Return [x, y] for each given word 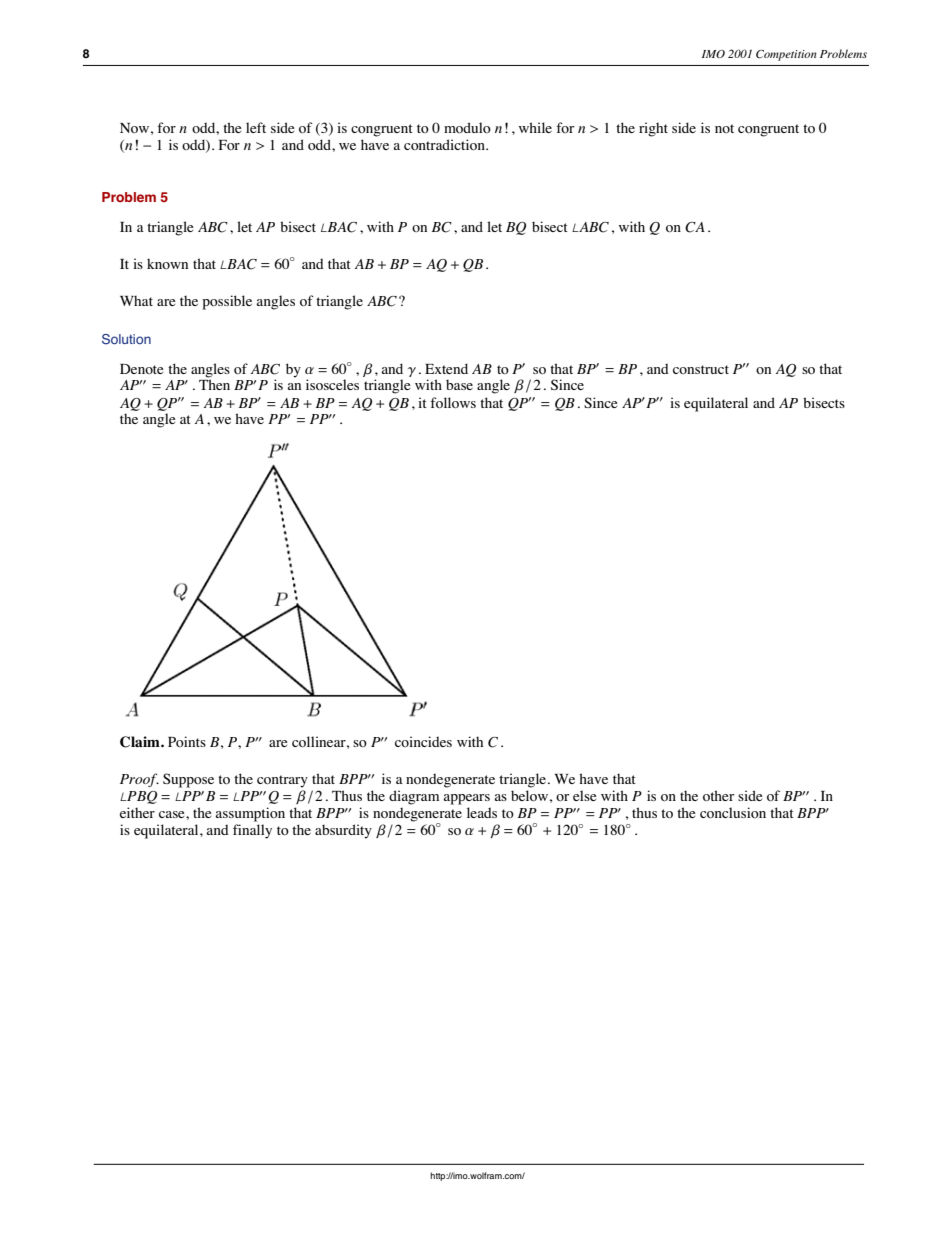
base [459, 384]
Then [214, 384]
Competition [786, 55]
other [718, 795]
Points [187, 741]
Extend [446, 368]
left [256, 127]
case [173, 814]
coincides [423, 741]
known [167, 264]
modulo [467, 127]
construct [701, 369]
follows [453, 402]
